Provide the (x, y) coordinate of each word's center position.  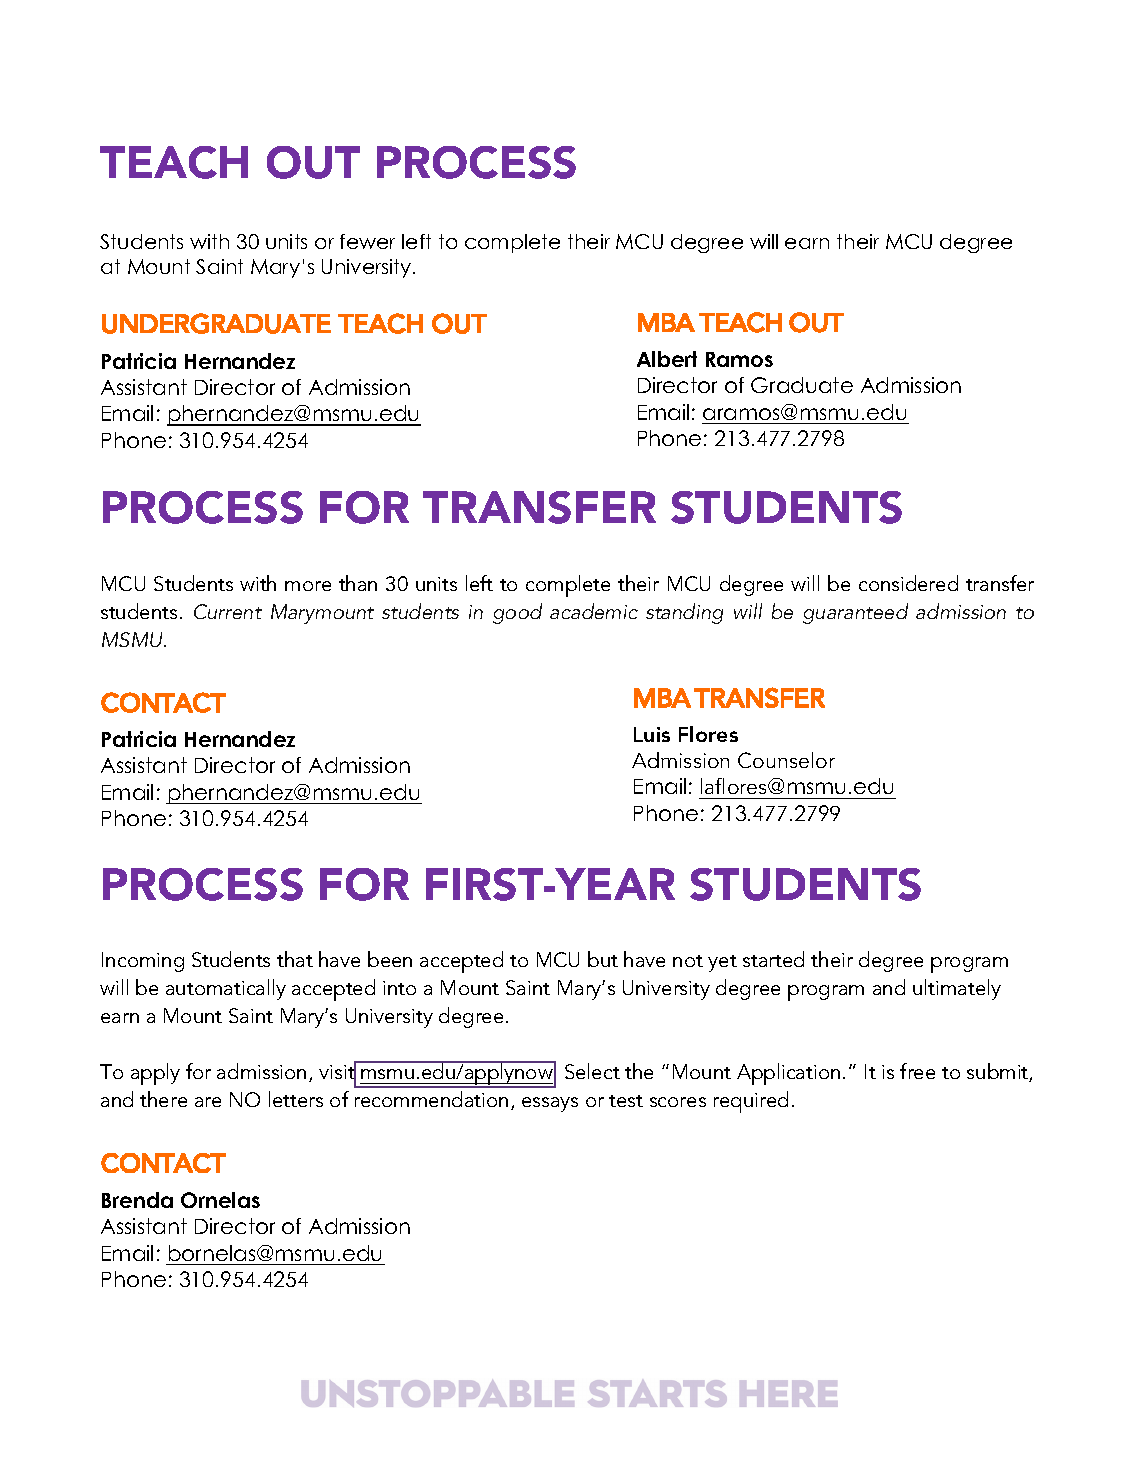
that (295, 959)
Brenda (137, 1200)
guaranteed (855, 613)
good (517, 613)
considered (908, 583)
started (773, 959)
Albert (667, 359)
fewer (367, 241)
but (603, 959)
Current (228, 611)
